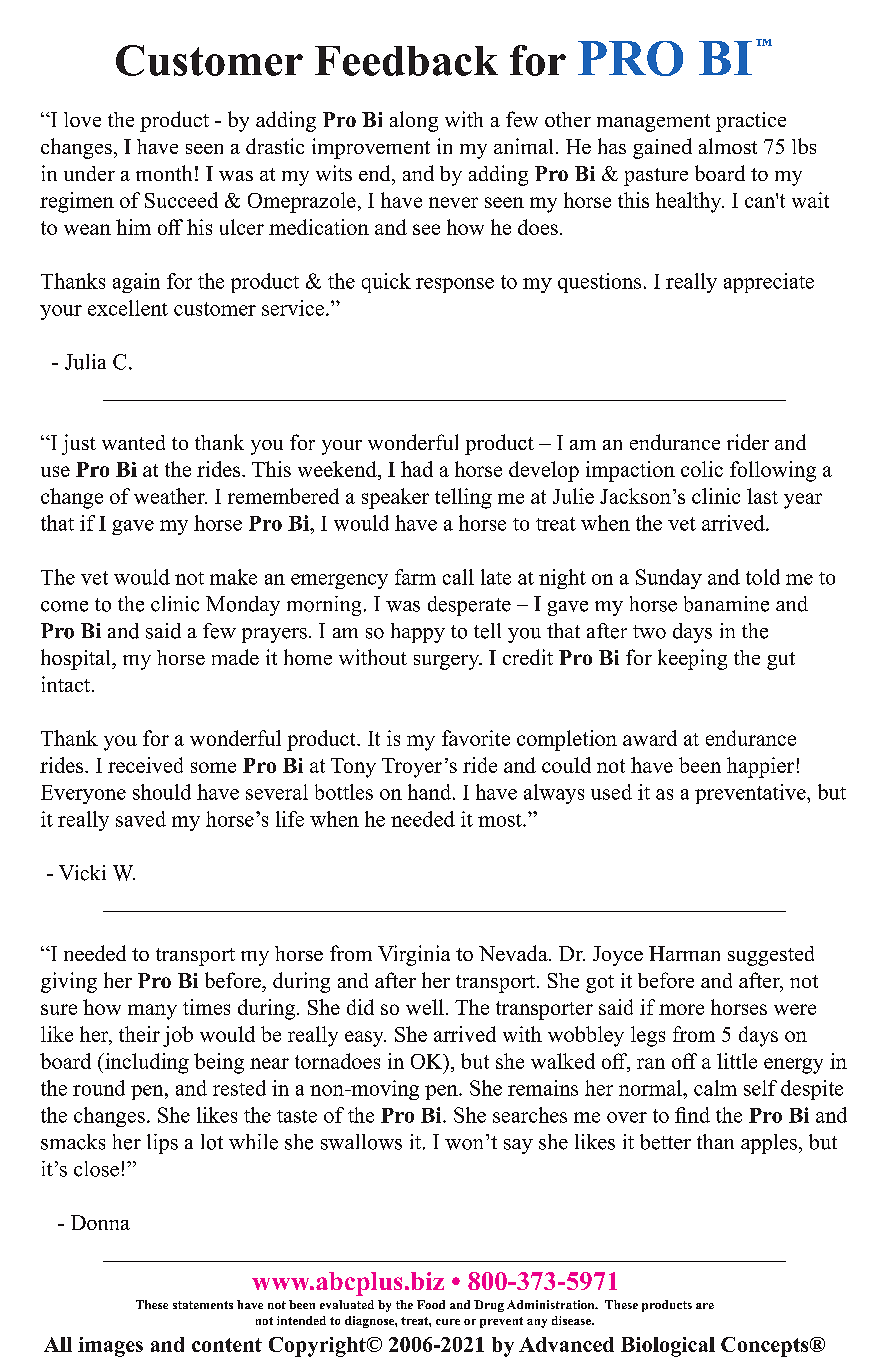  What do you see at coordinates (751, 122) in the image?
I see `practice` at bounding box center [751, 122].
